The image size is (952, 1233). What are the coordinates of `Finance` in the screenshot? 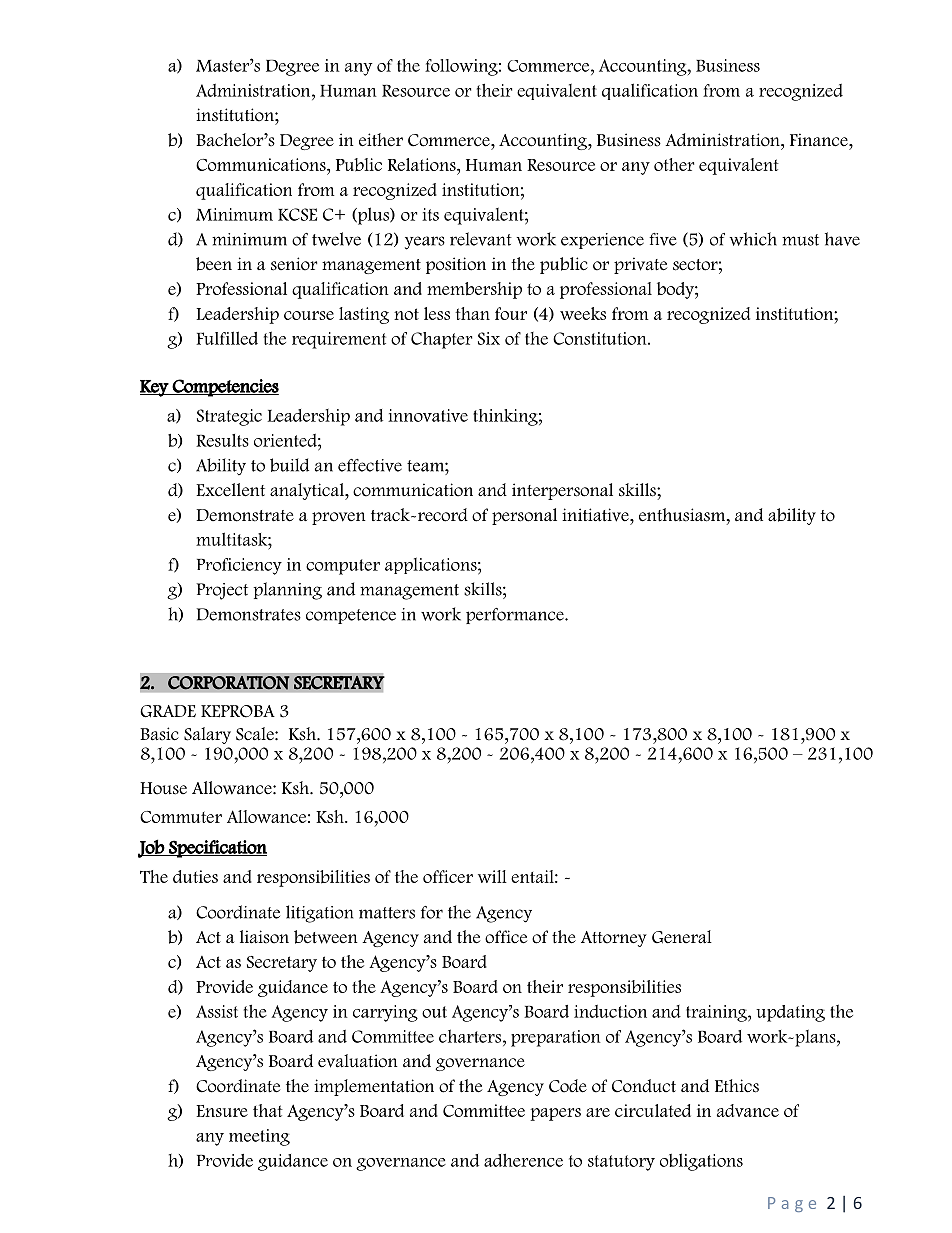 It's located at (820, 140).
